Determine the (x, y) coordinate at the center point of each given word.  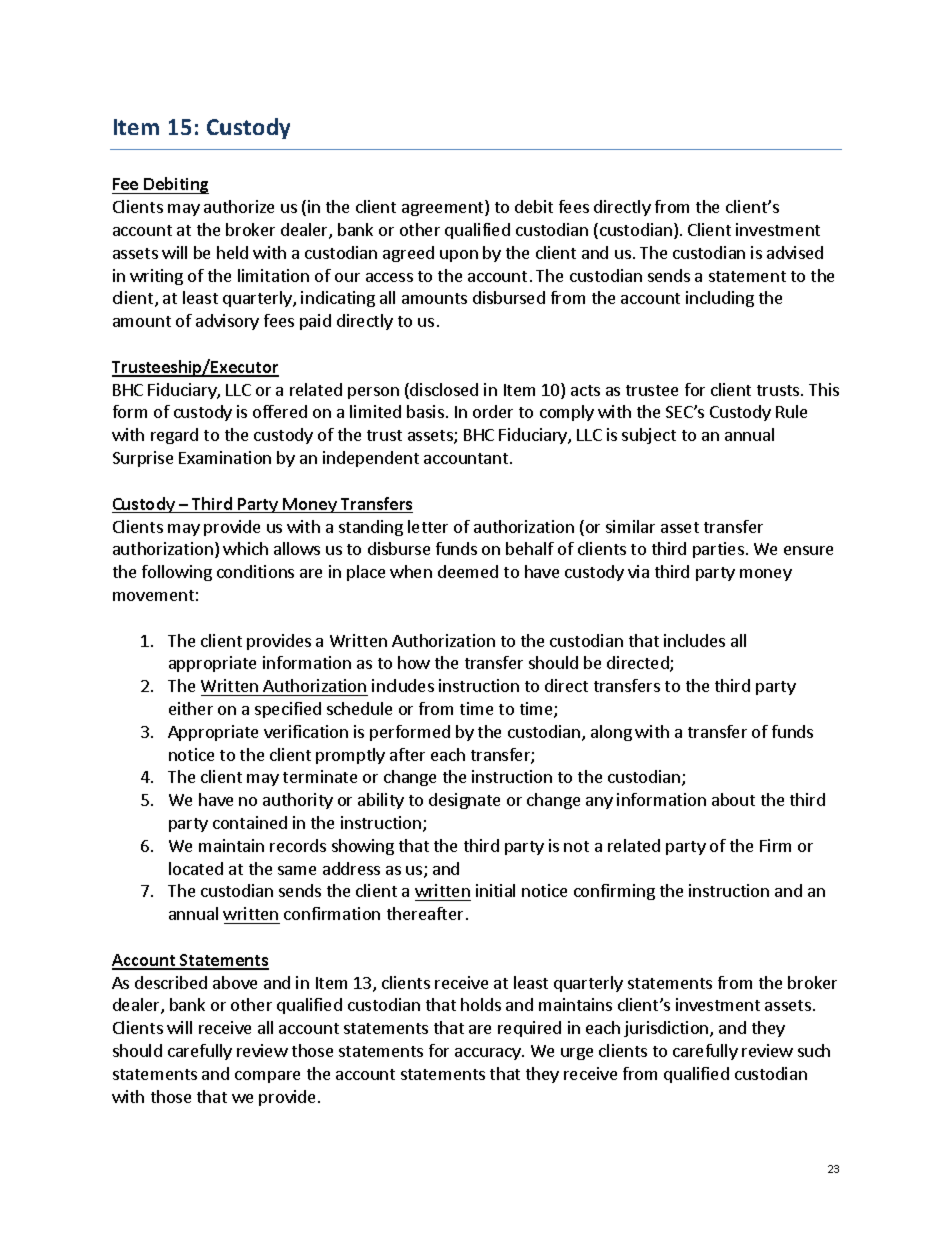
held (232, 252)
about (733, 799)
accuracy (489, 1054)
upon (459, 256)
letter (428, 526)
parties (718, 550)
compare (267, 1077)
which (245, 548)
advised (795, 252)
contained (250, 822)
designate (464, 801)
